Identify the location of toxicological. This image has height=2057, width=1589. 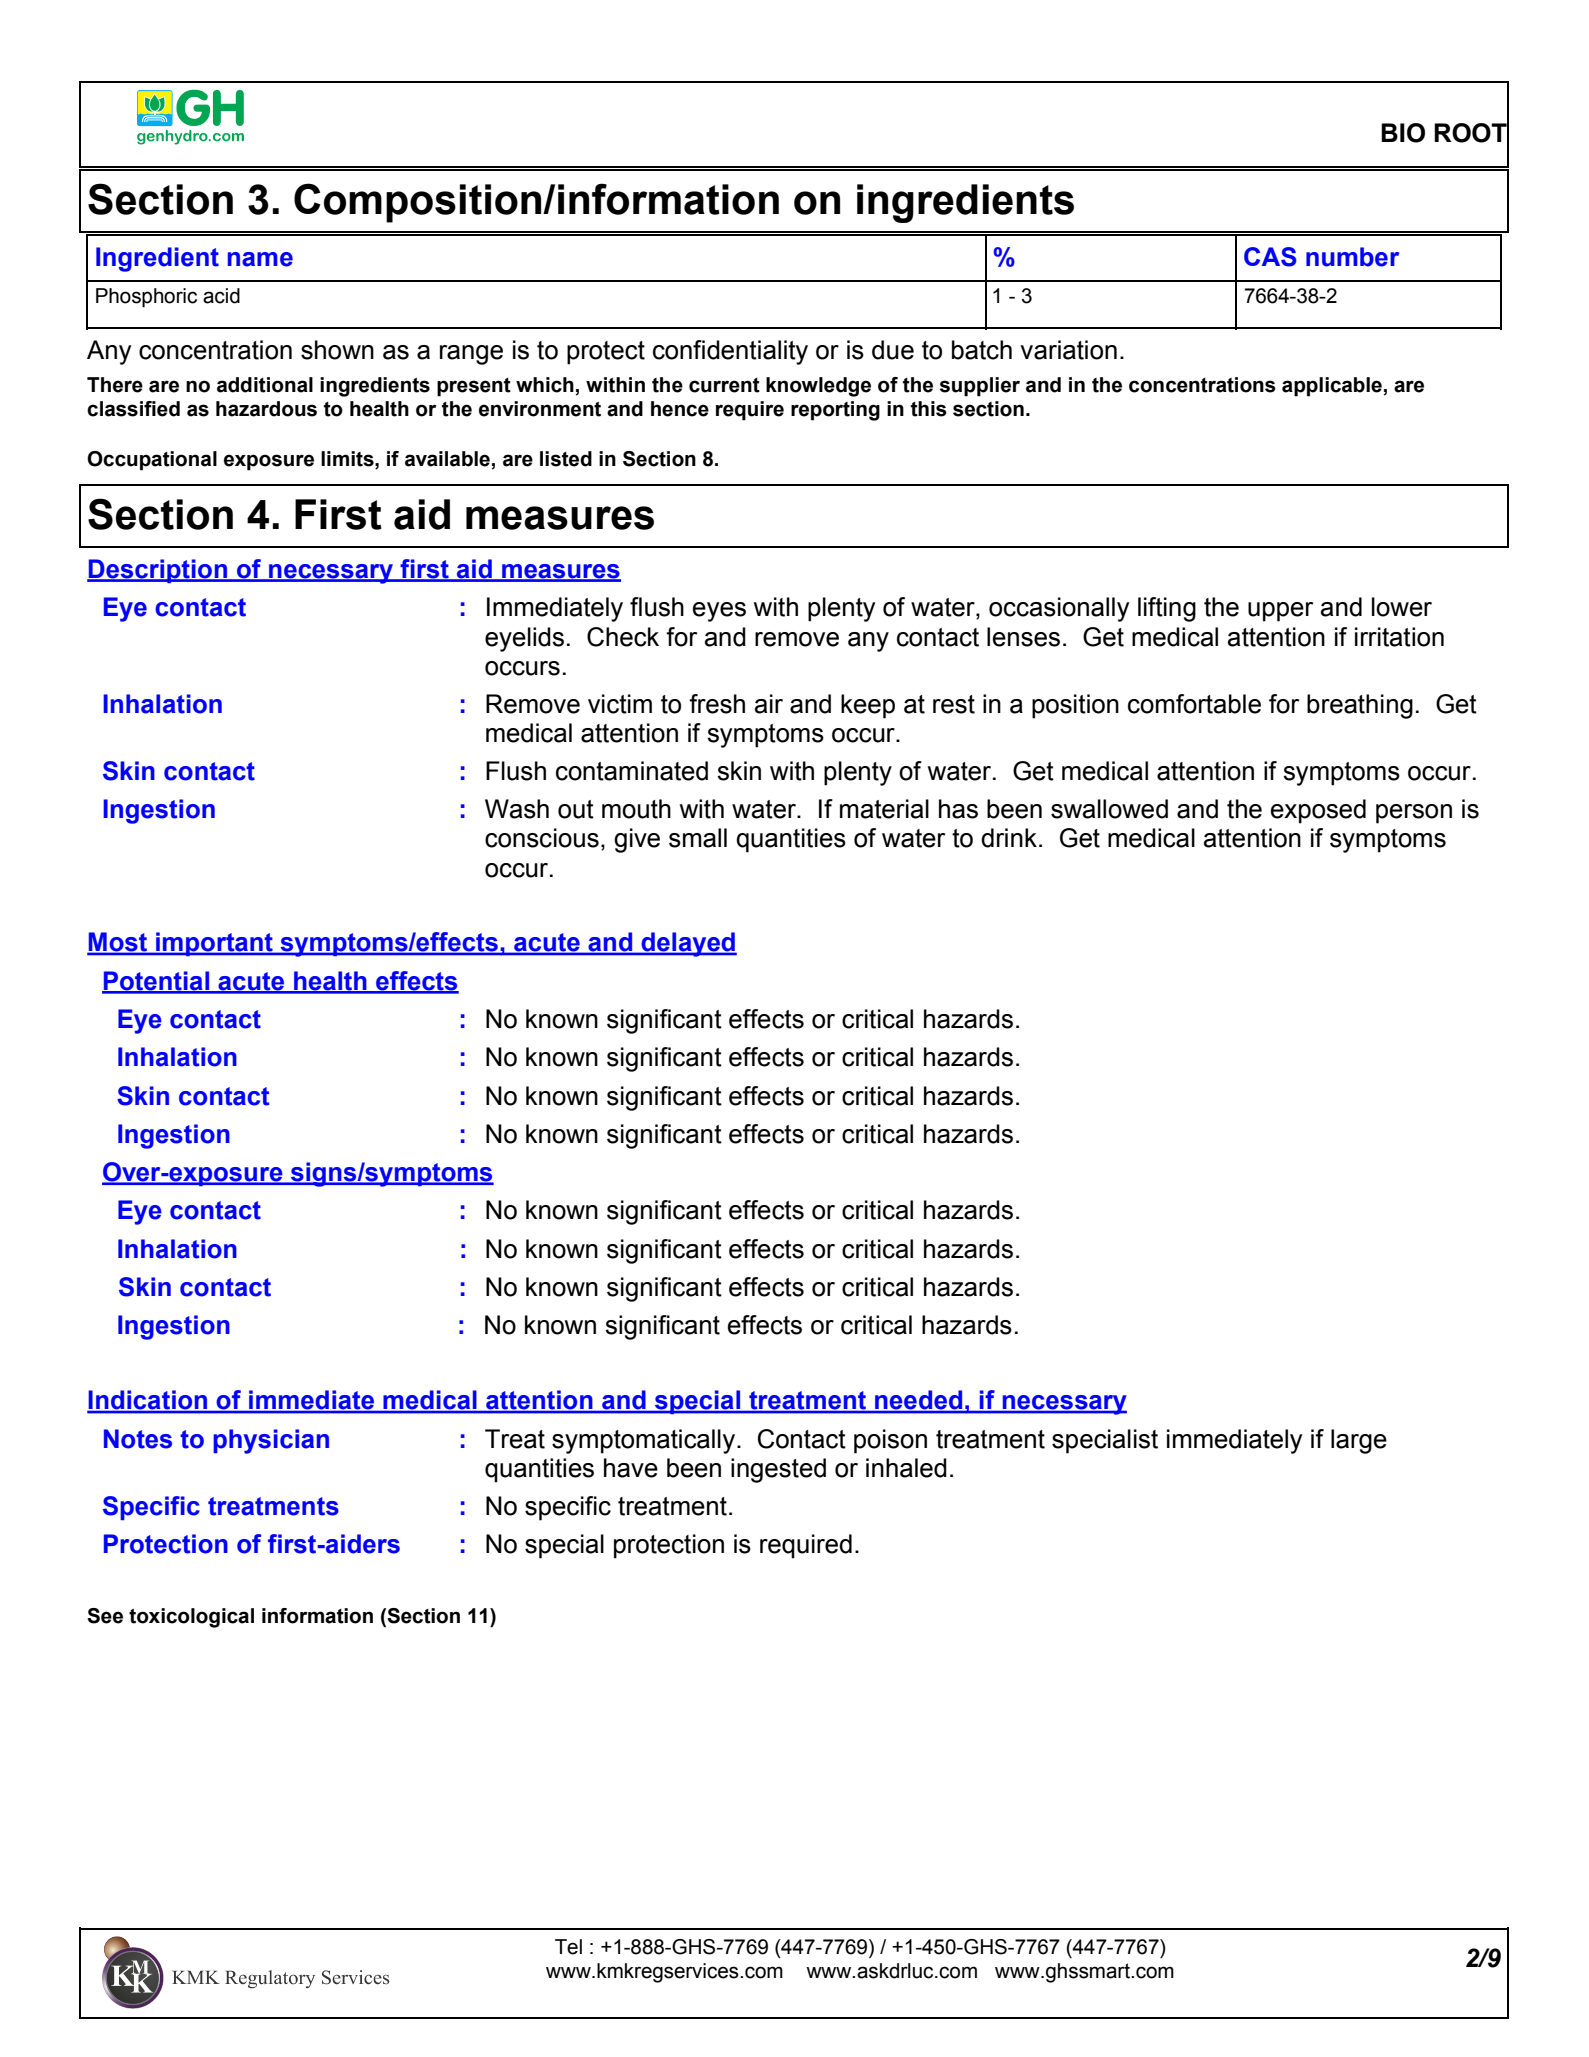
(191, 1618).
